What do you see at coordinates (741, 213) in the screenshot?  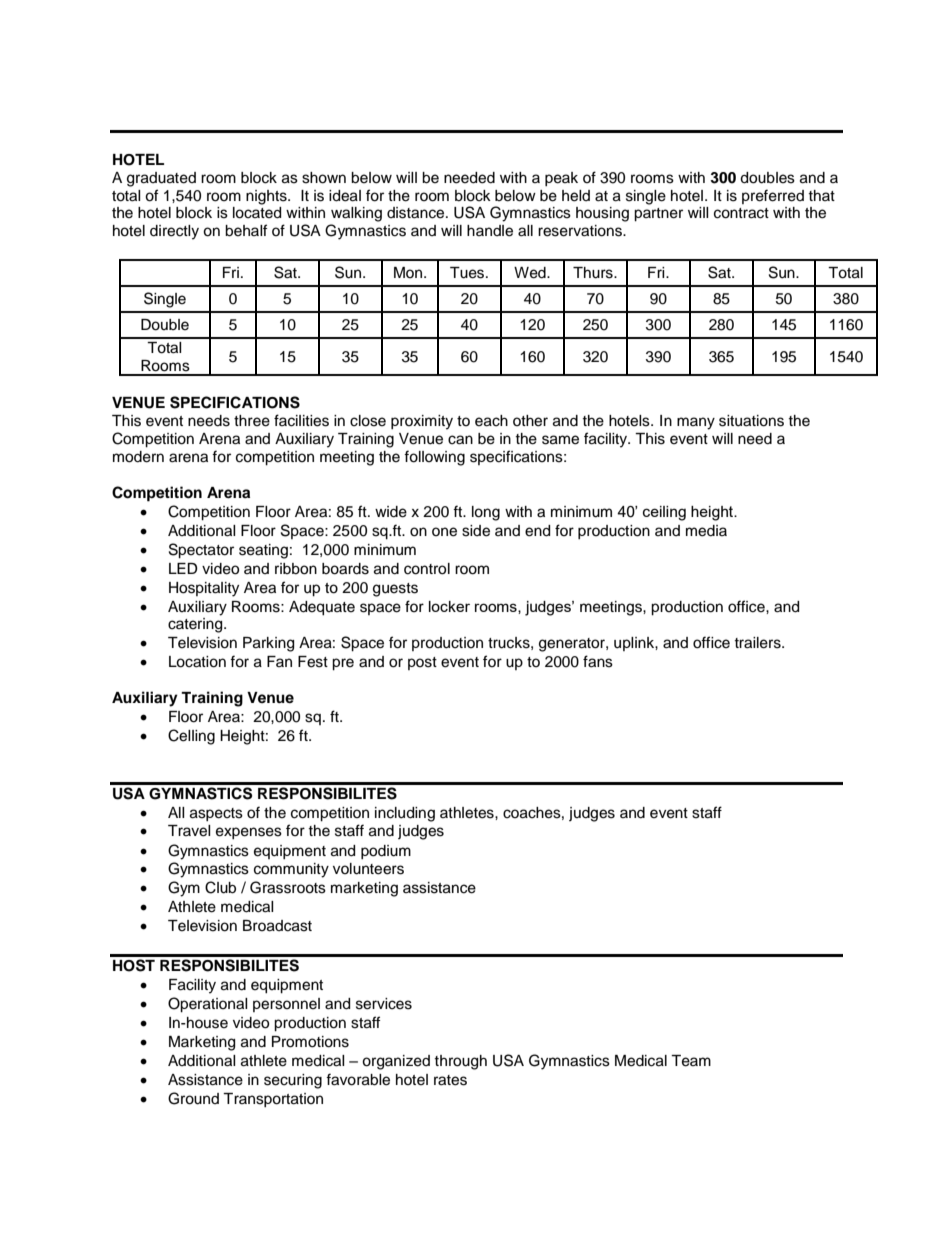 I see `contract` at bounding box center [741, 213].
